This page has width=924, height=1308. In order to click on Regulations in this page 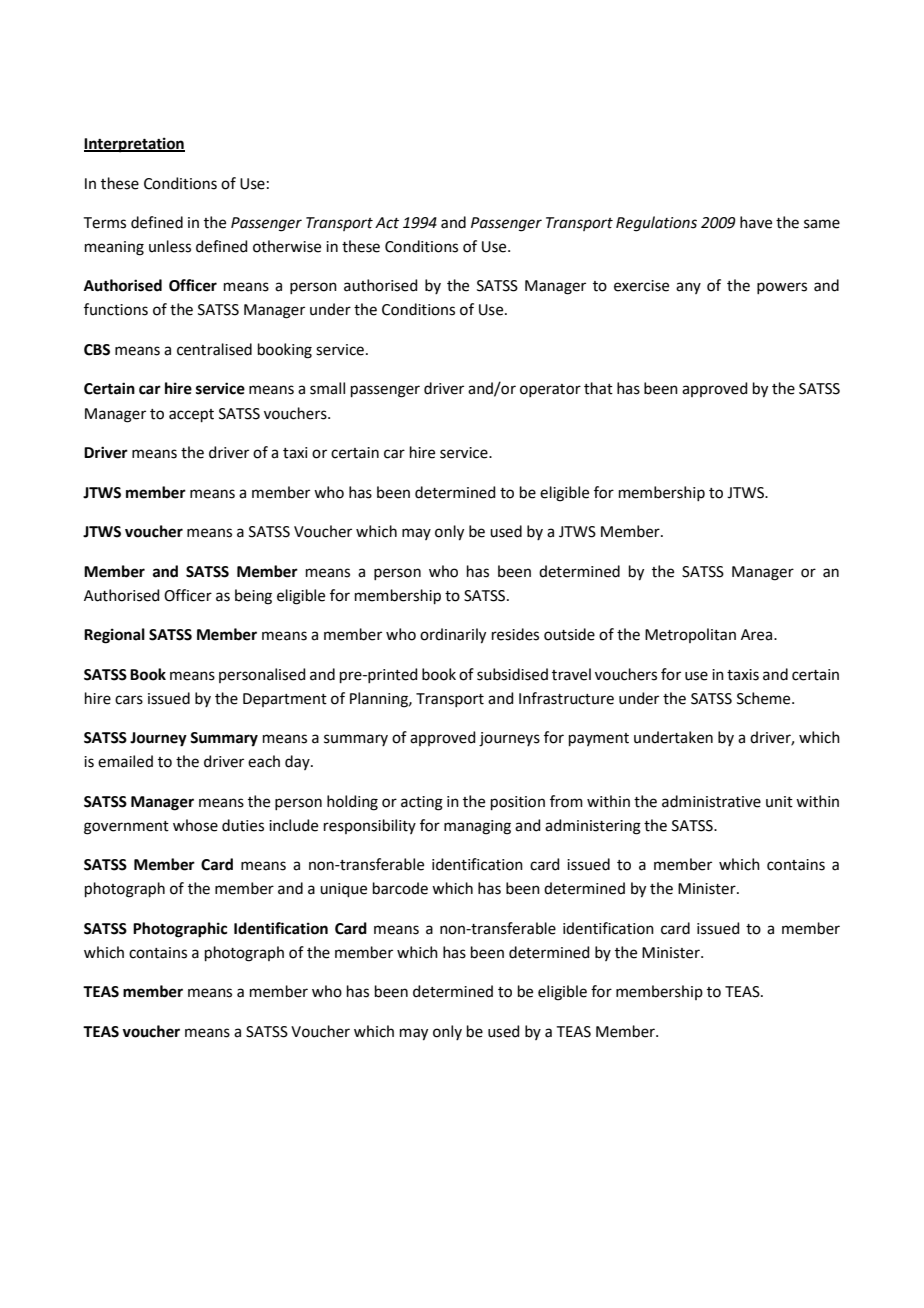, I will do `click(656, 224)`.
